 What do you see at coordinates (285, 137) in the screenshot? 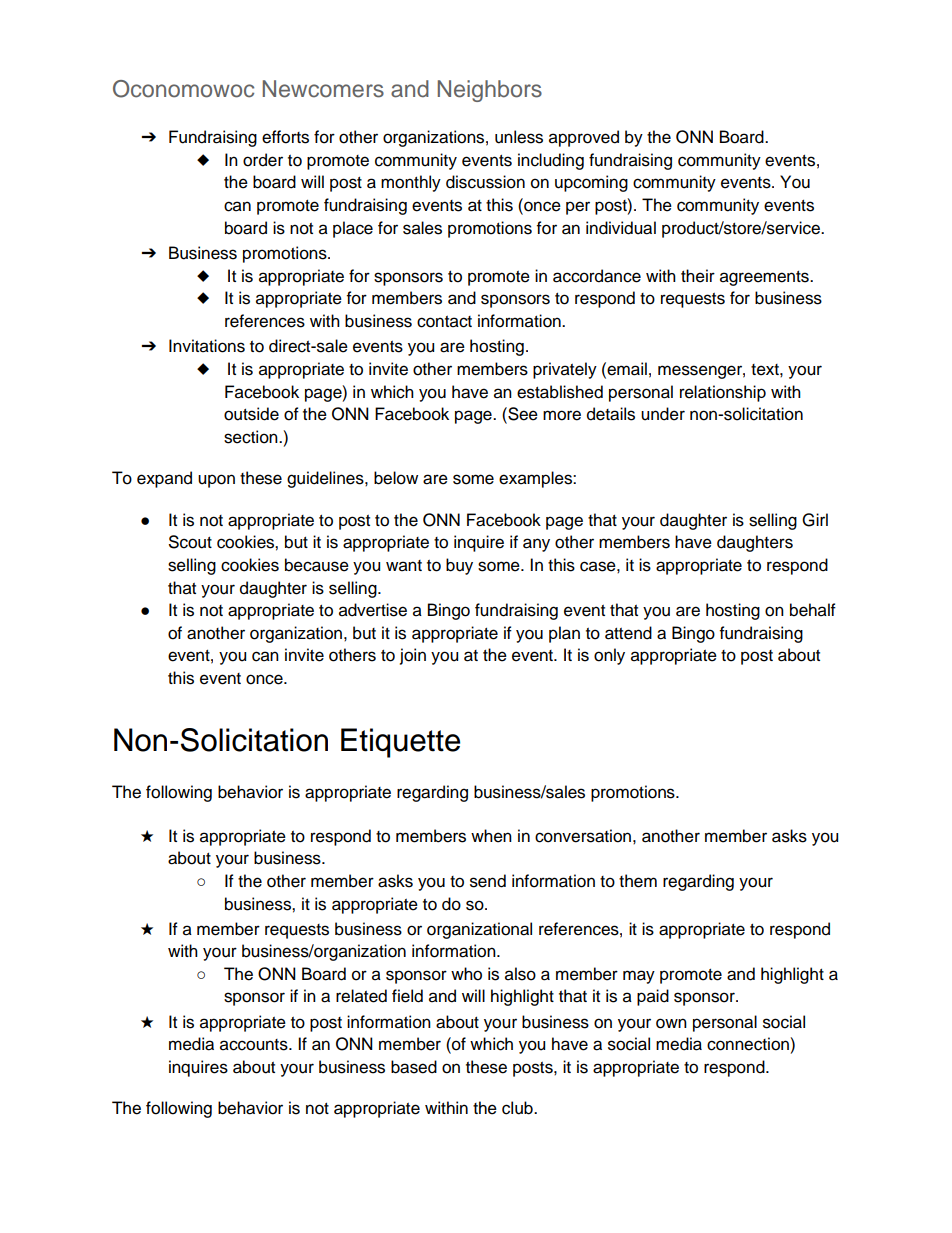
I see `efforts` at bounding box center [285, 137].
